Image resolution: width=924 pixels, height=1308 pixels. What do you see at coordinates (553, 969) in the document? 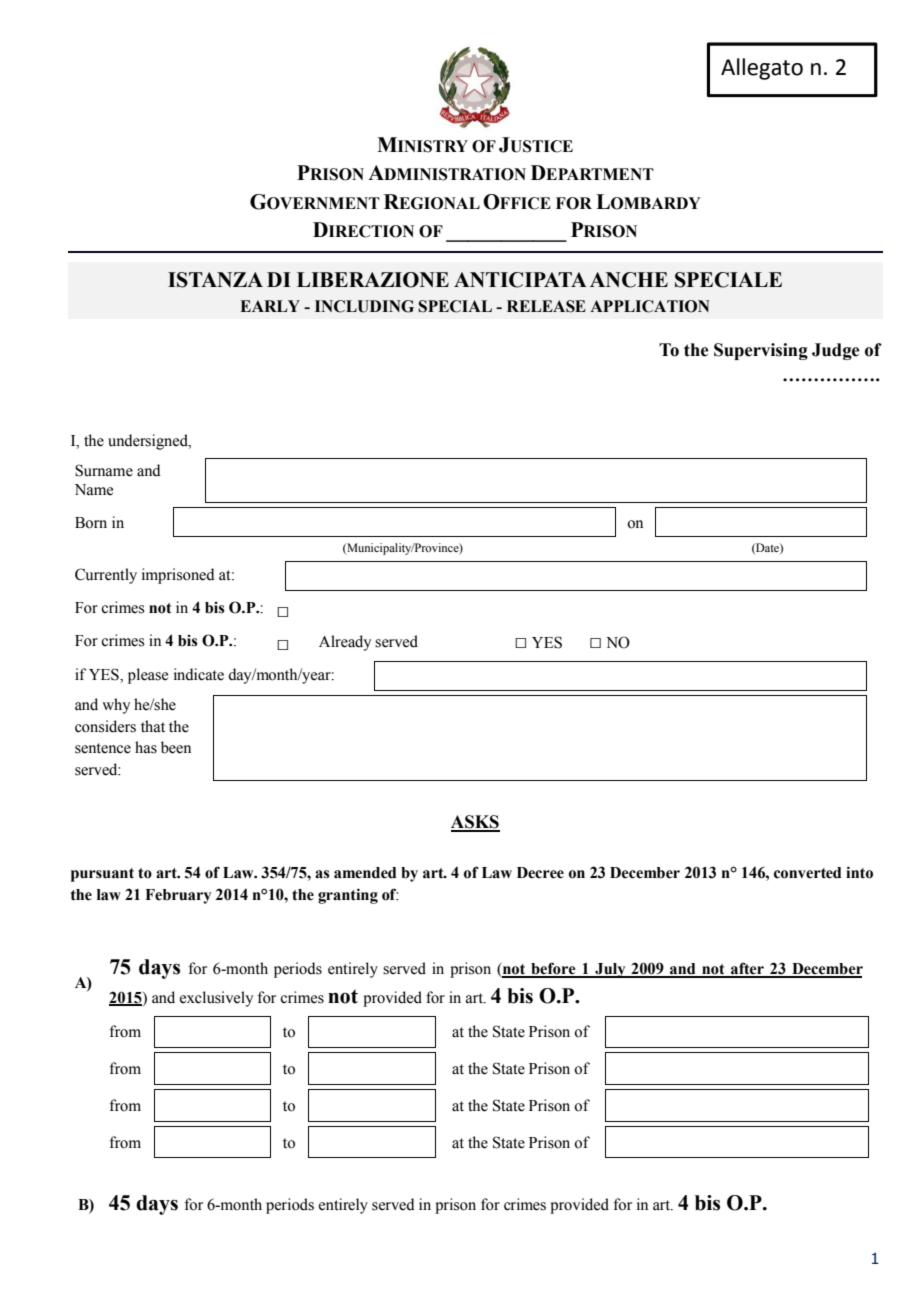
I see `before` at bounding box center [553, 969].
